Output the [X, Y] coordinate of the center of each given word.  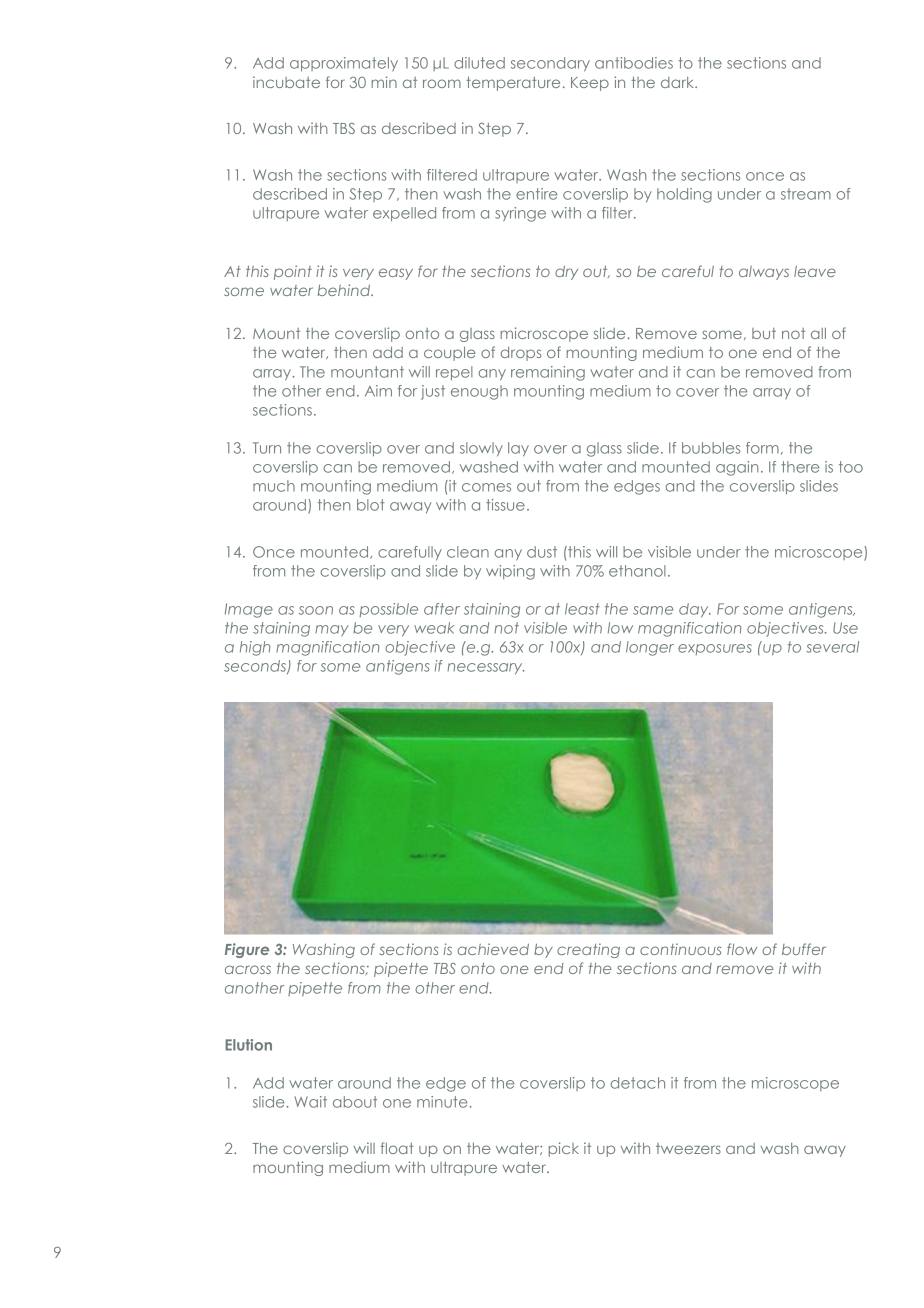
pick [564, 1149]
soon [316, 610]
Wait [311, 1102]
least [582, 609]
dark [678, 82]
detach [638, 1083]
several [832, 647]
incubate [286, 82]
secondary [550, 64]
